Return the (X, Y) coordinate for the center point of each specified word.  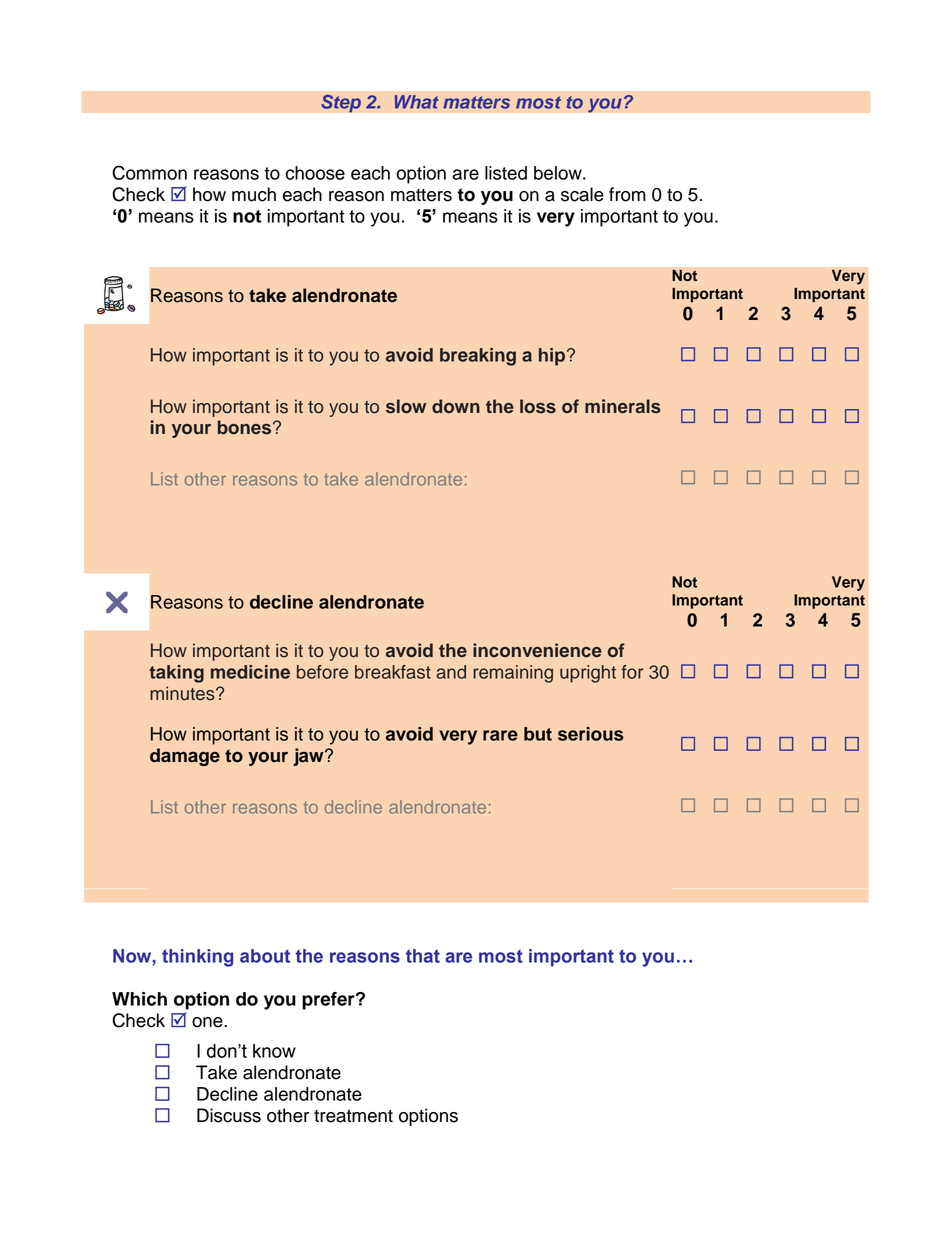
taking (176, 674)
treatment (353, 1116)
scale (582, 194)
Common (149, 172)
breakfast (393, 672)
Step (341, 103)
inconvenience (537, 650)
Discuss (229, 1115)
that (423, 956)
